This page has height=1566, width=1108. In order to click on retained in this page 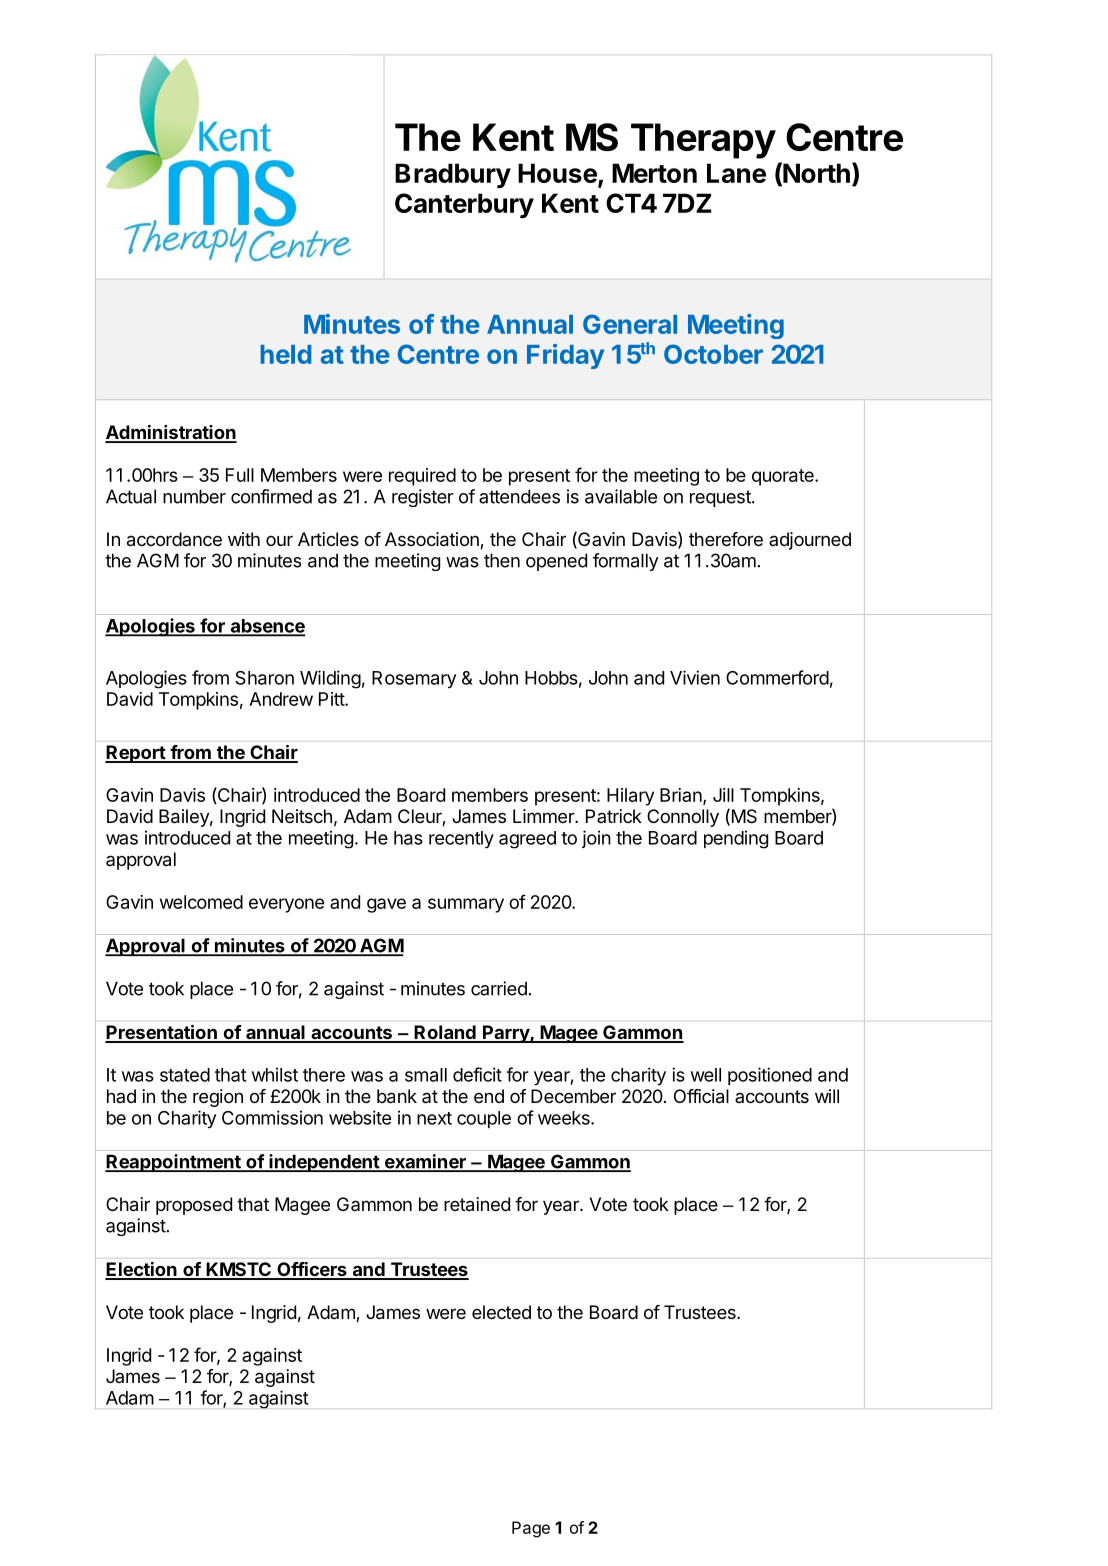, I will do `click(477, 1204)`.
